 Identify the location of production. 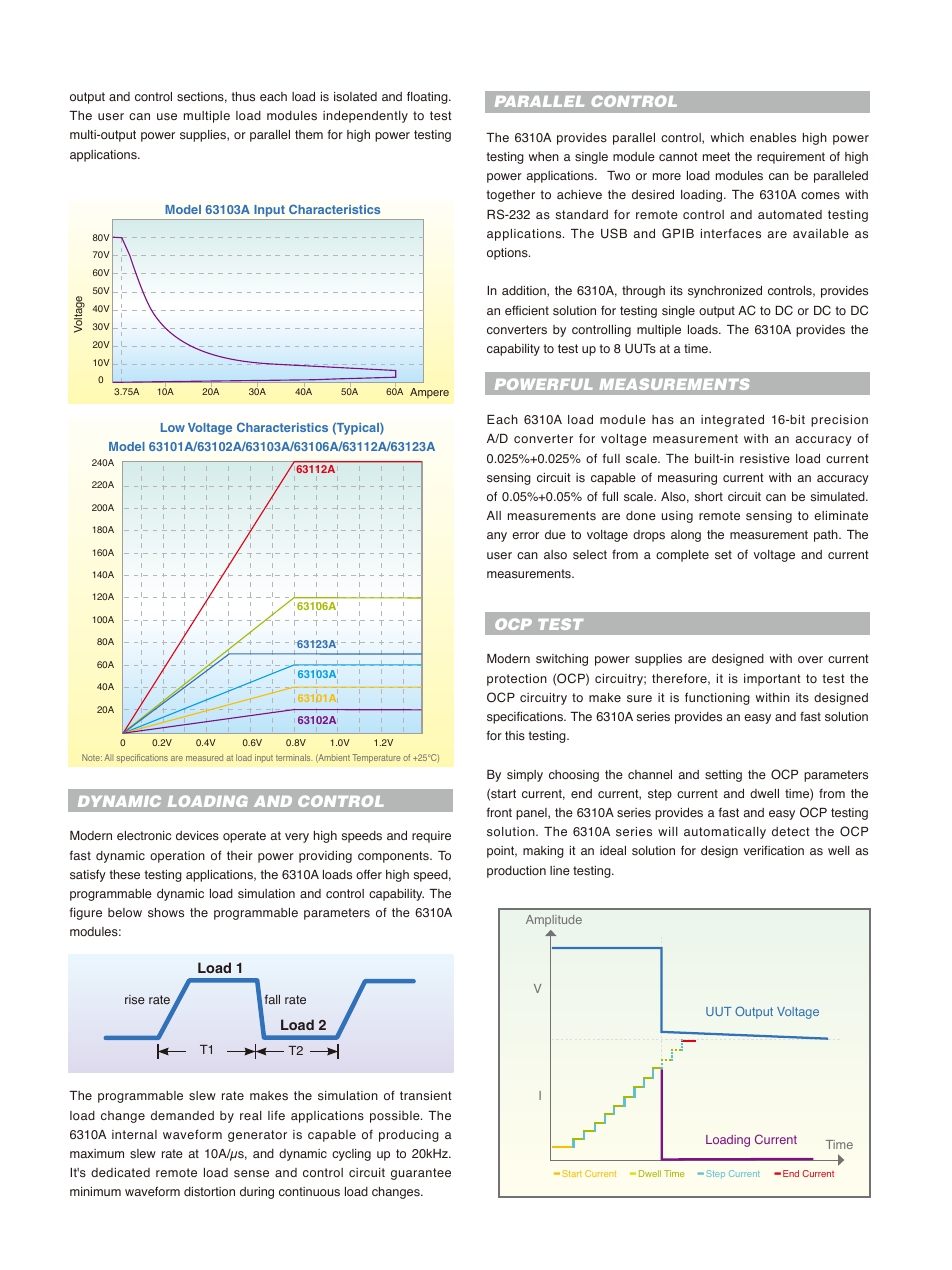
(516, 872).
